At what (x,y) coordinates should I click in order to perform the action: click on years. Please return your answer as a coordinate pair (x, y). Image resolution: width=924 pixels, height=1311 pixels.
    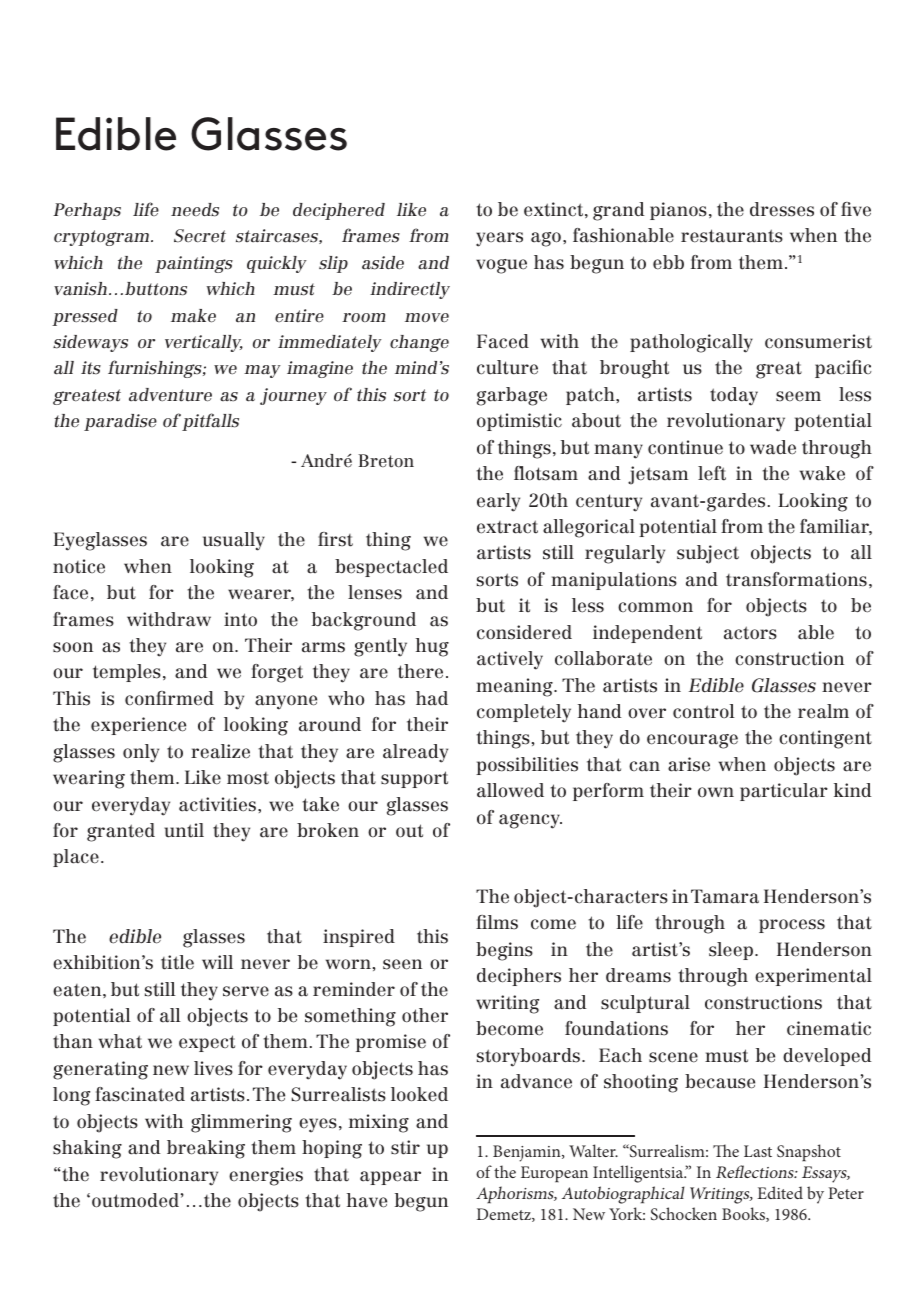
    Looking at the image, I should click on (499, 239).
